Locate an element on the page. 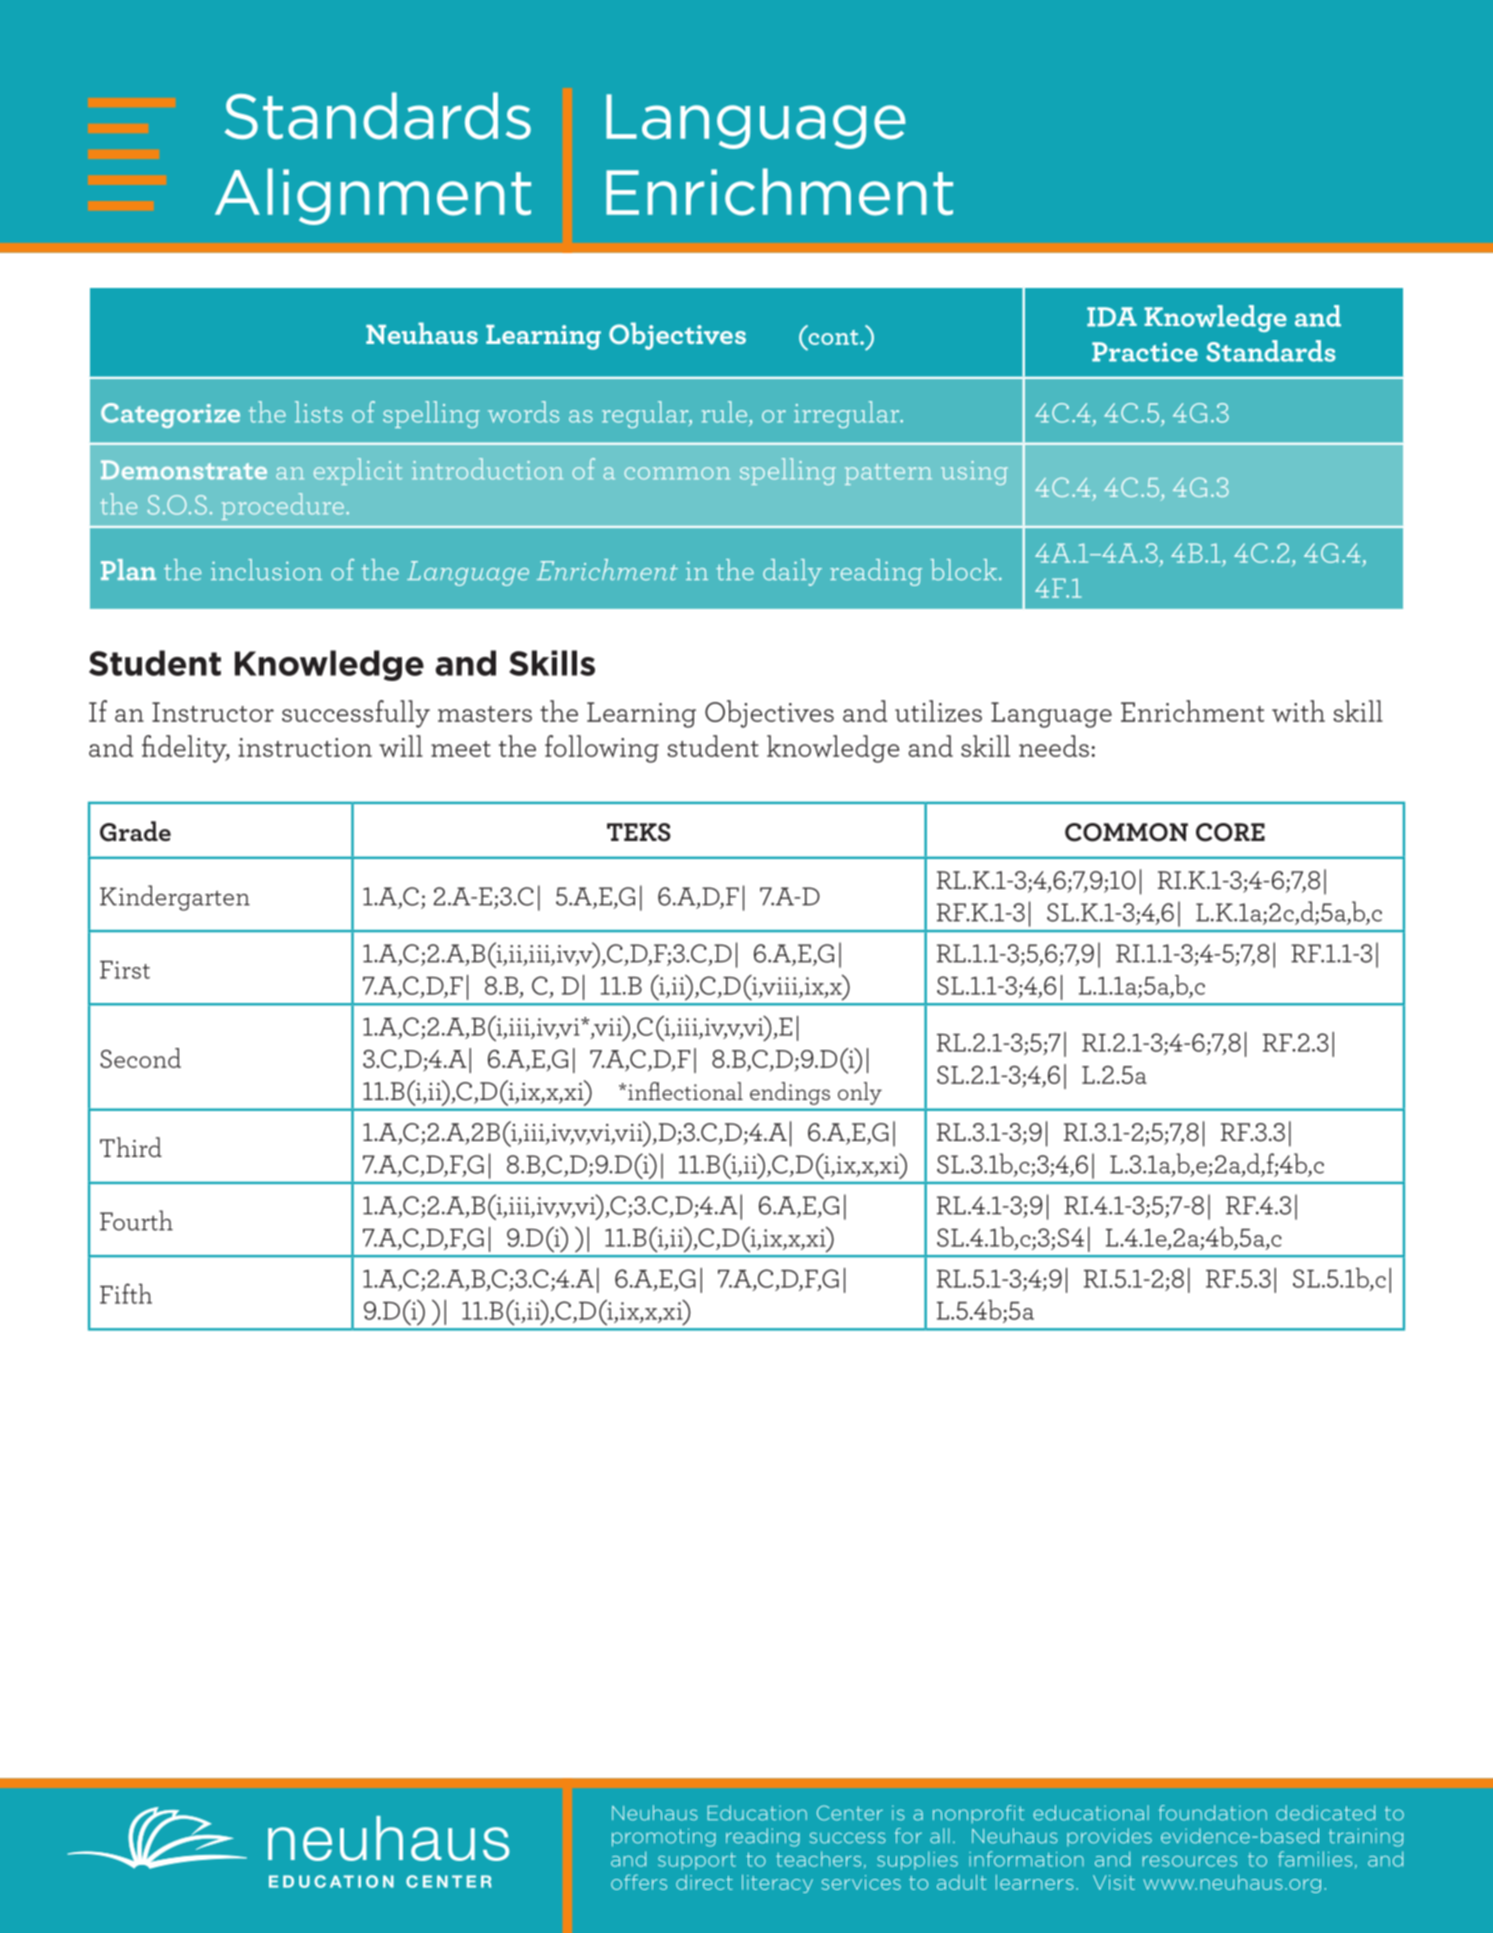 The width and height of the document is (1493, 1933). cont is located at coordinates (833, 336).
